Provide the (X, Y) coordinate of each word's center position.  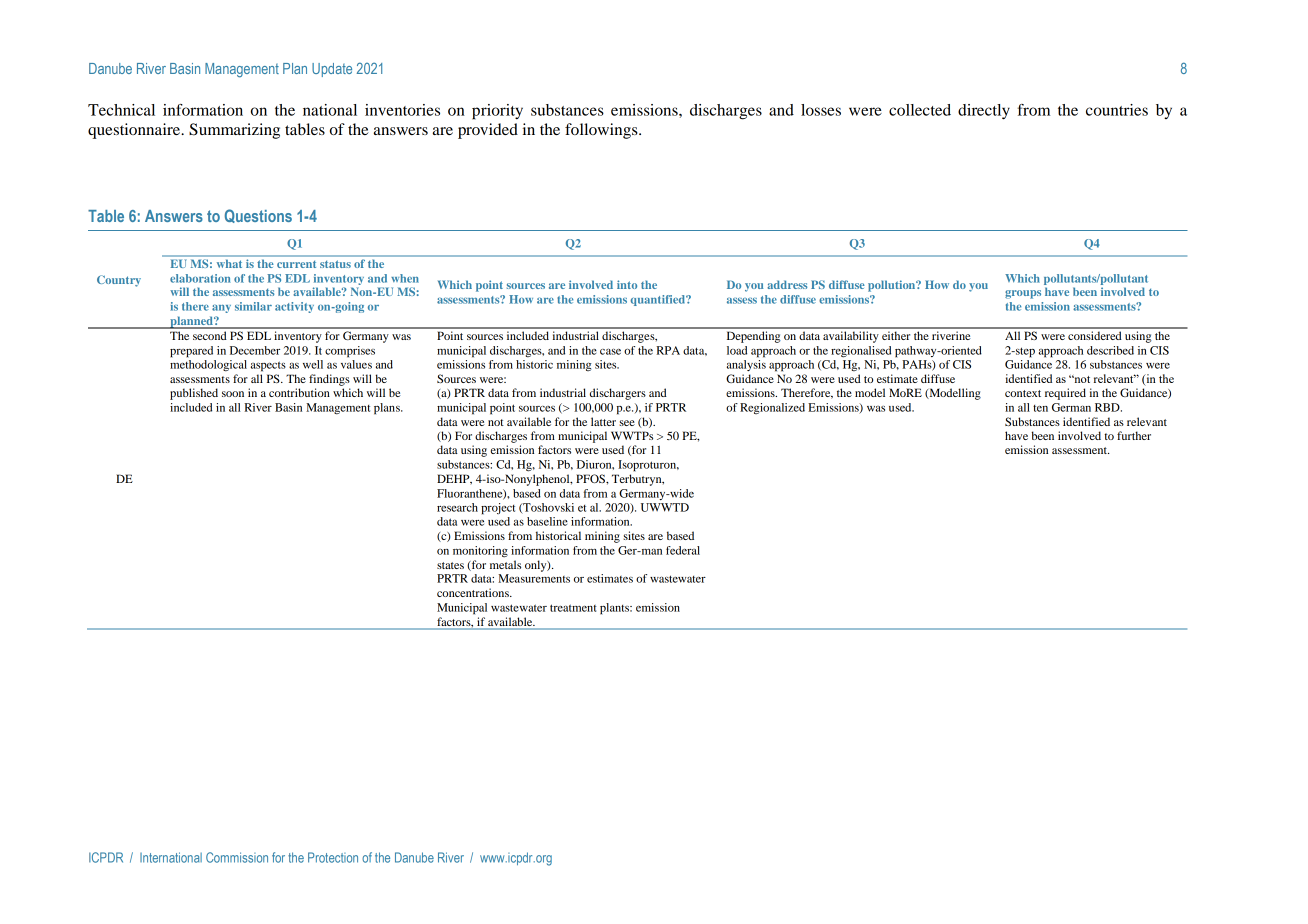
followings (602, 131)
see (627, 423)
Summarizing (234, 131)
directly (984, 112)
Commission (237, 857)
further (1134, 435)
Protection (333, 857)
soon (233, 394)
